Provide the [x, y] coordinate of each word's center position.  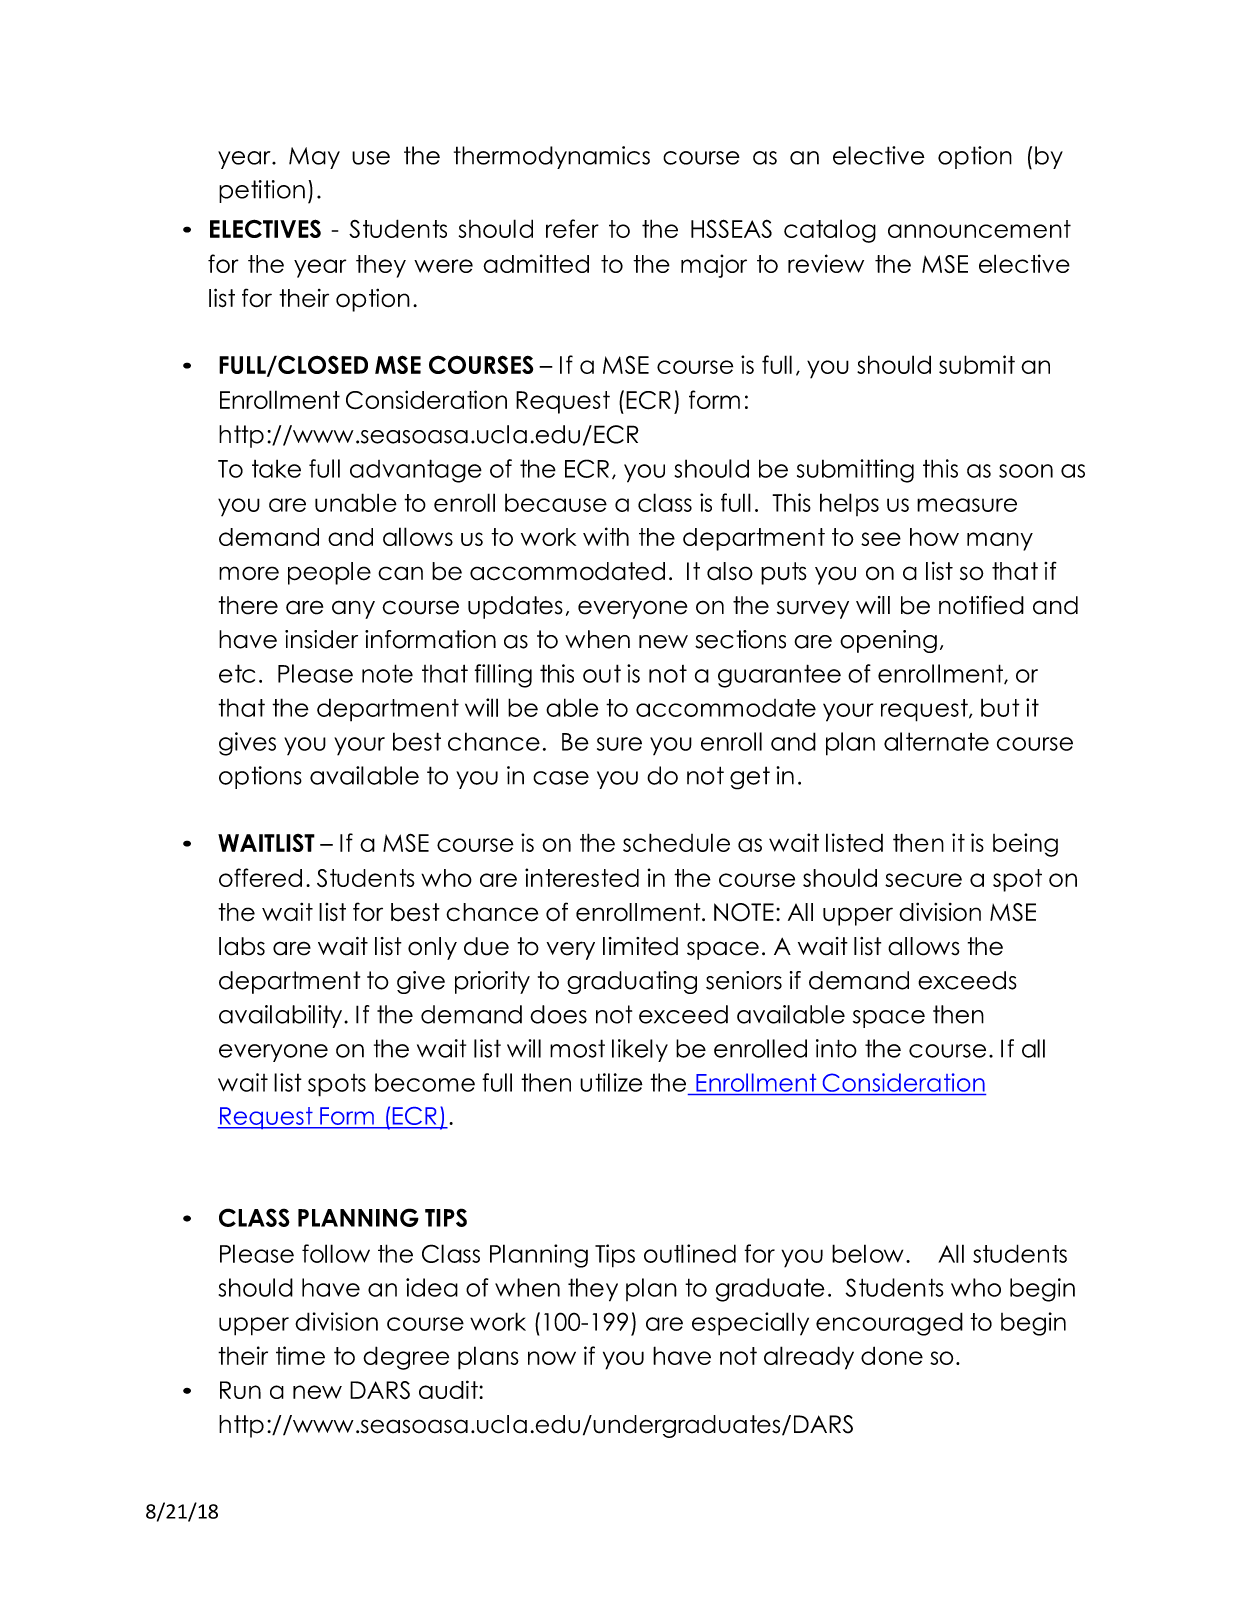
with [606, 536]
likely [640, 1050]
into [836, 1048]
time [300, 1355]
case [561, 778]
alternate [936, 741]
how [934, 537]
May [314, 158]
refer [572, 228]
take [276, 468]
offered [260, 877]
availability [280, 1016]
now [552, 1358]
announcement [979, 229]
